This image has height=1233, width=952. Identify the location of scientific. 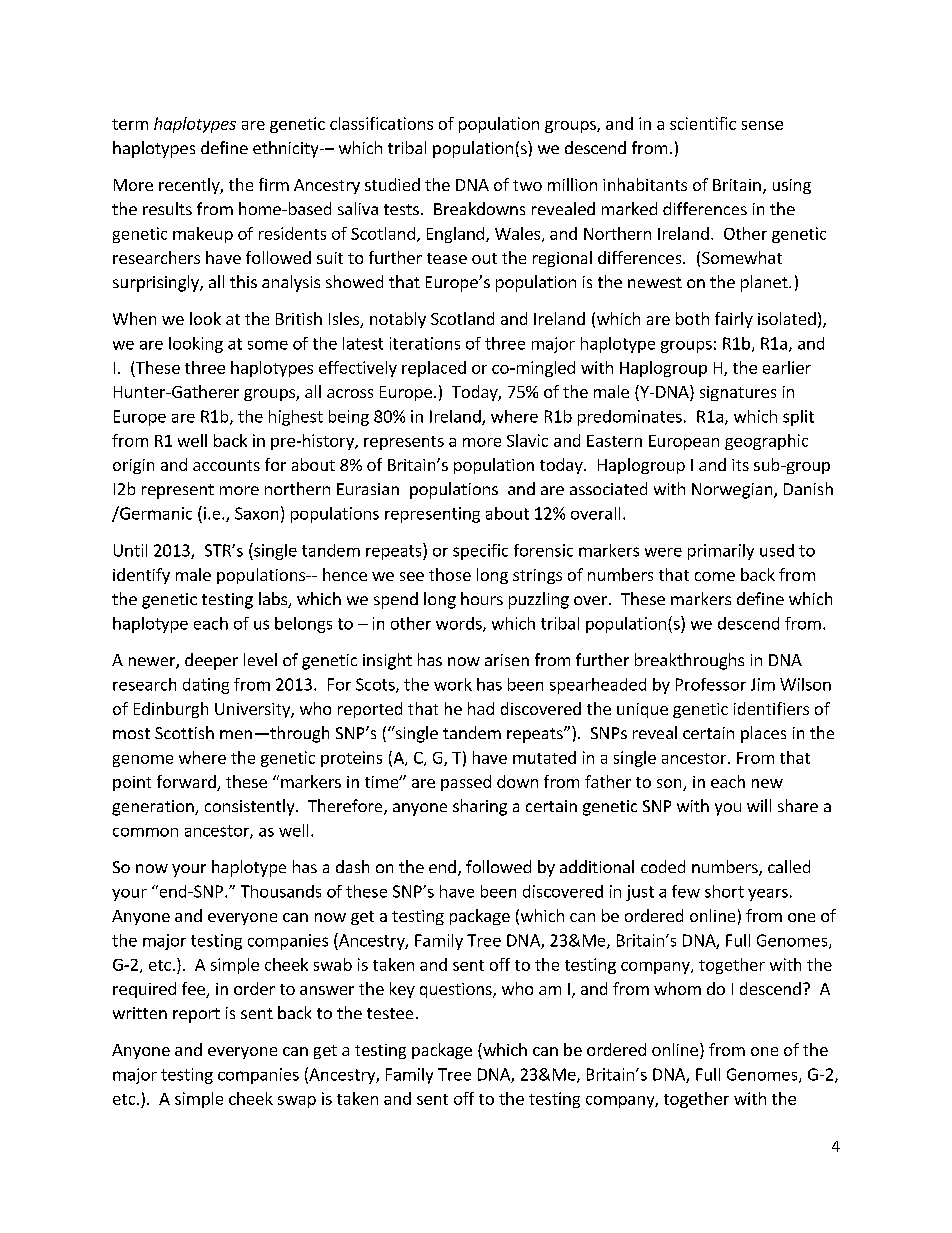
(703, 123).
